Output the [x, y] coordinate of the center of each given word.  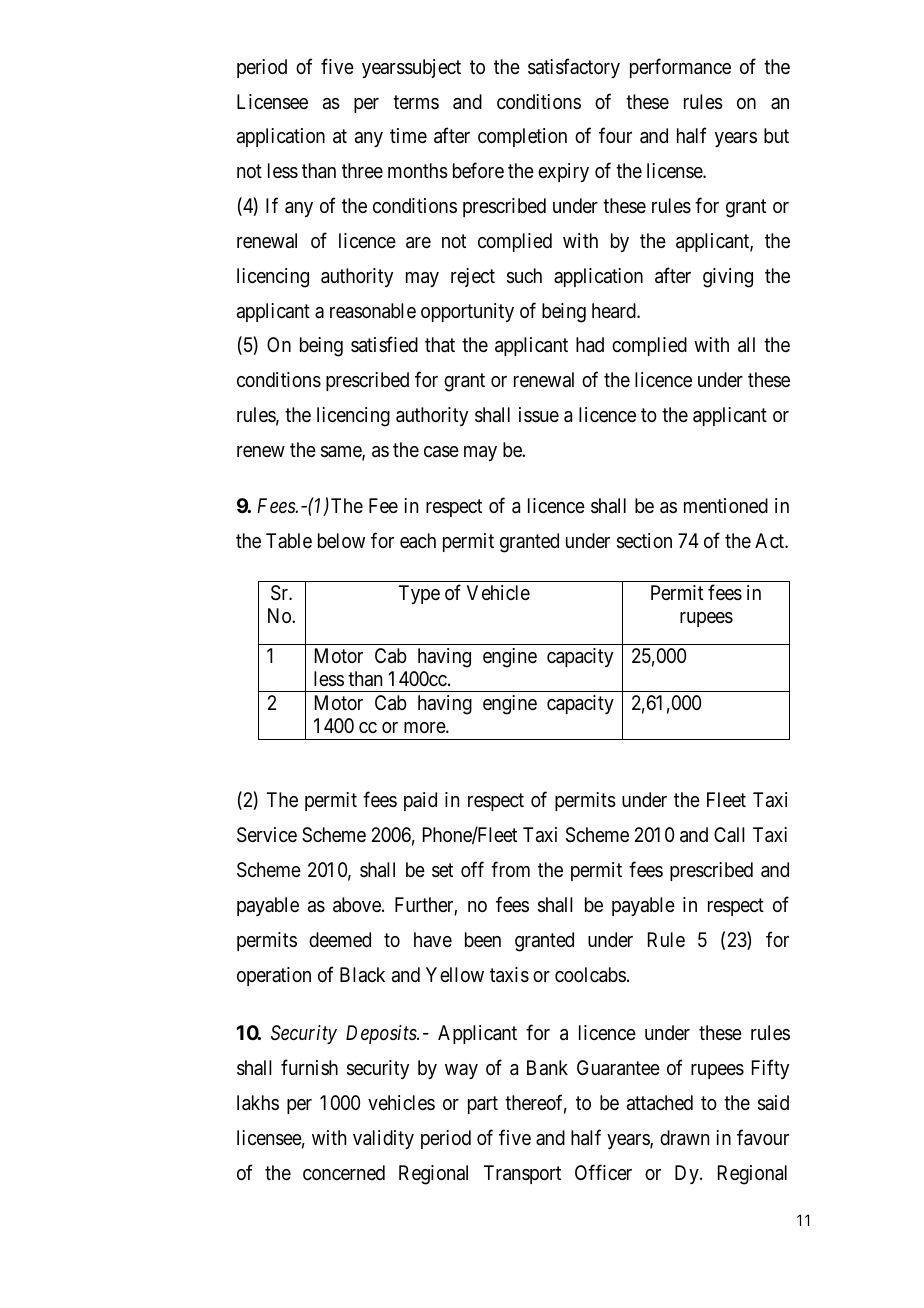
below [341, 540]
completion [522, 137]
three [362, 171]
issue [539, 415]
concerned [344, 1172]
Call [729, 834]
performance [680, 68]
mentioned [726, 505]
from [510, 869]
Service [267, 835]
